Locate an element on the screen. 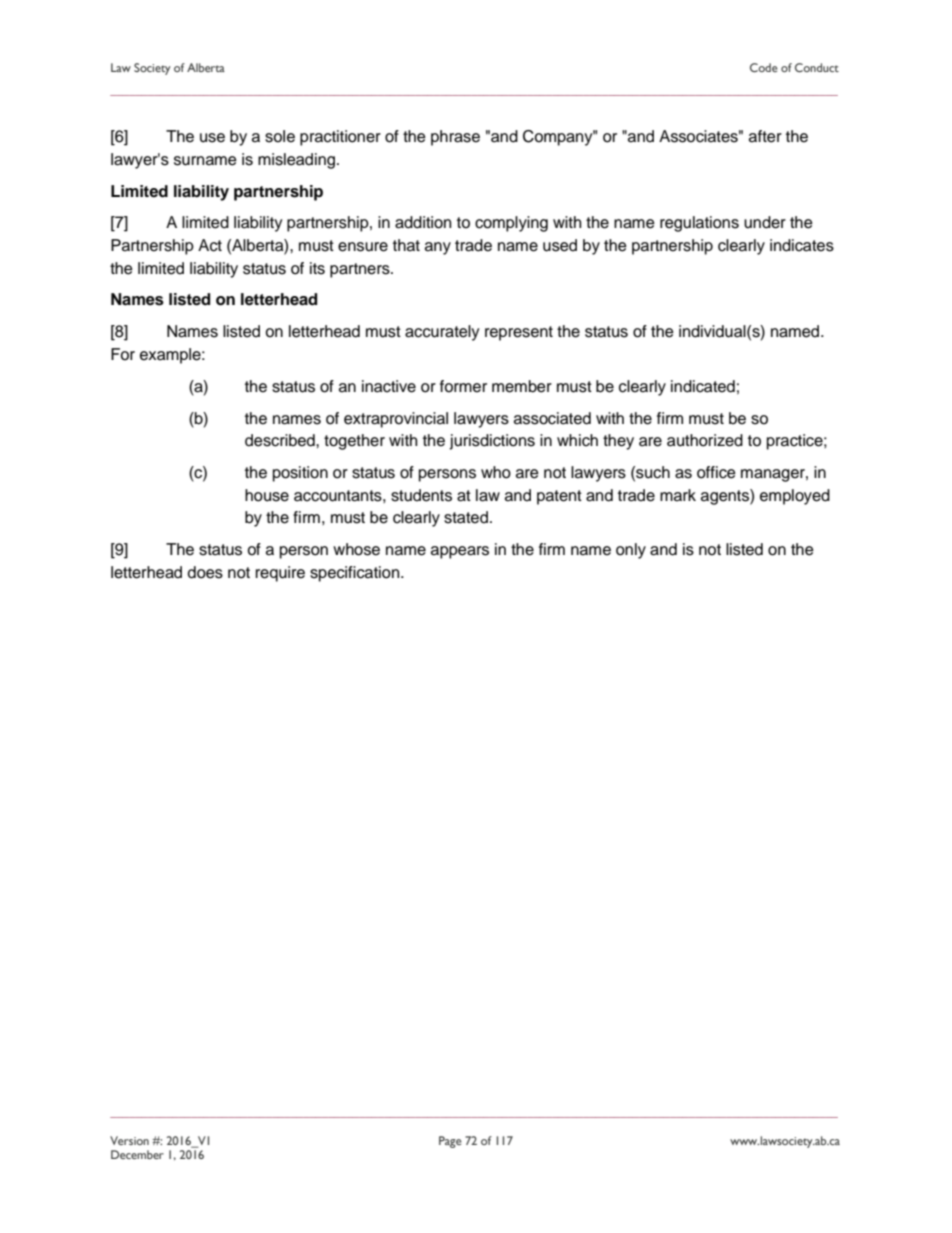 This screenshot has width=952, height=1233. does is located at coordinates (205, 572).
